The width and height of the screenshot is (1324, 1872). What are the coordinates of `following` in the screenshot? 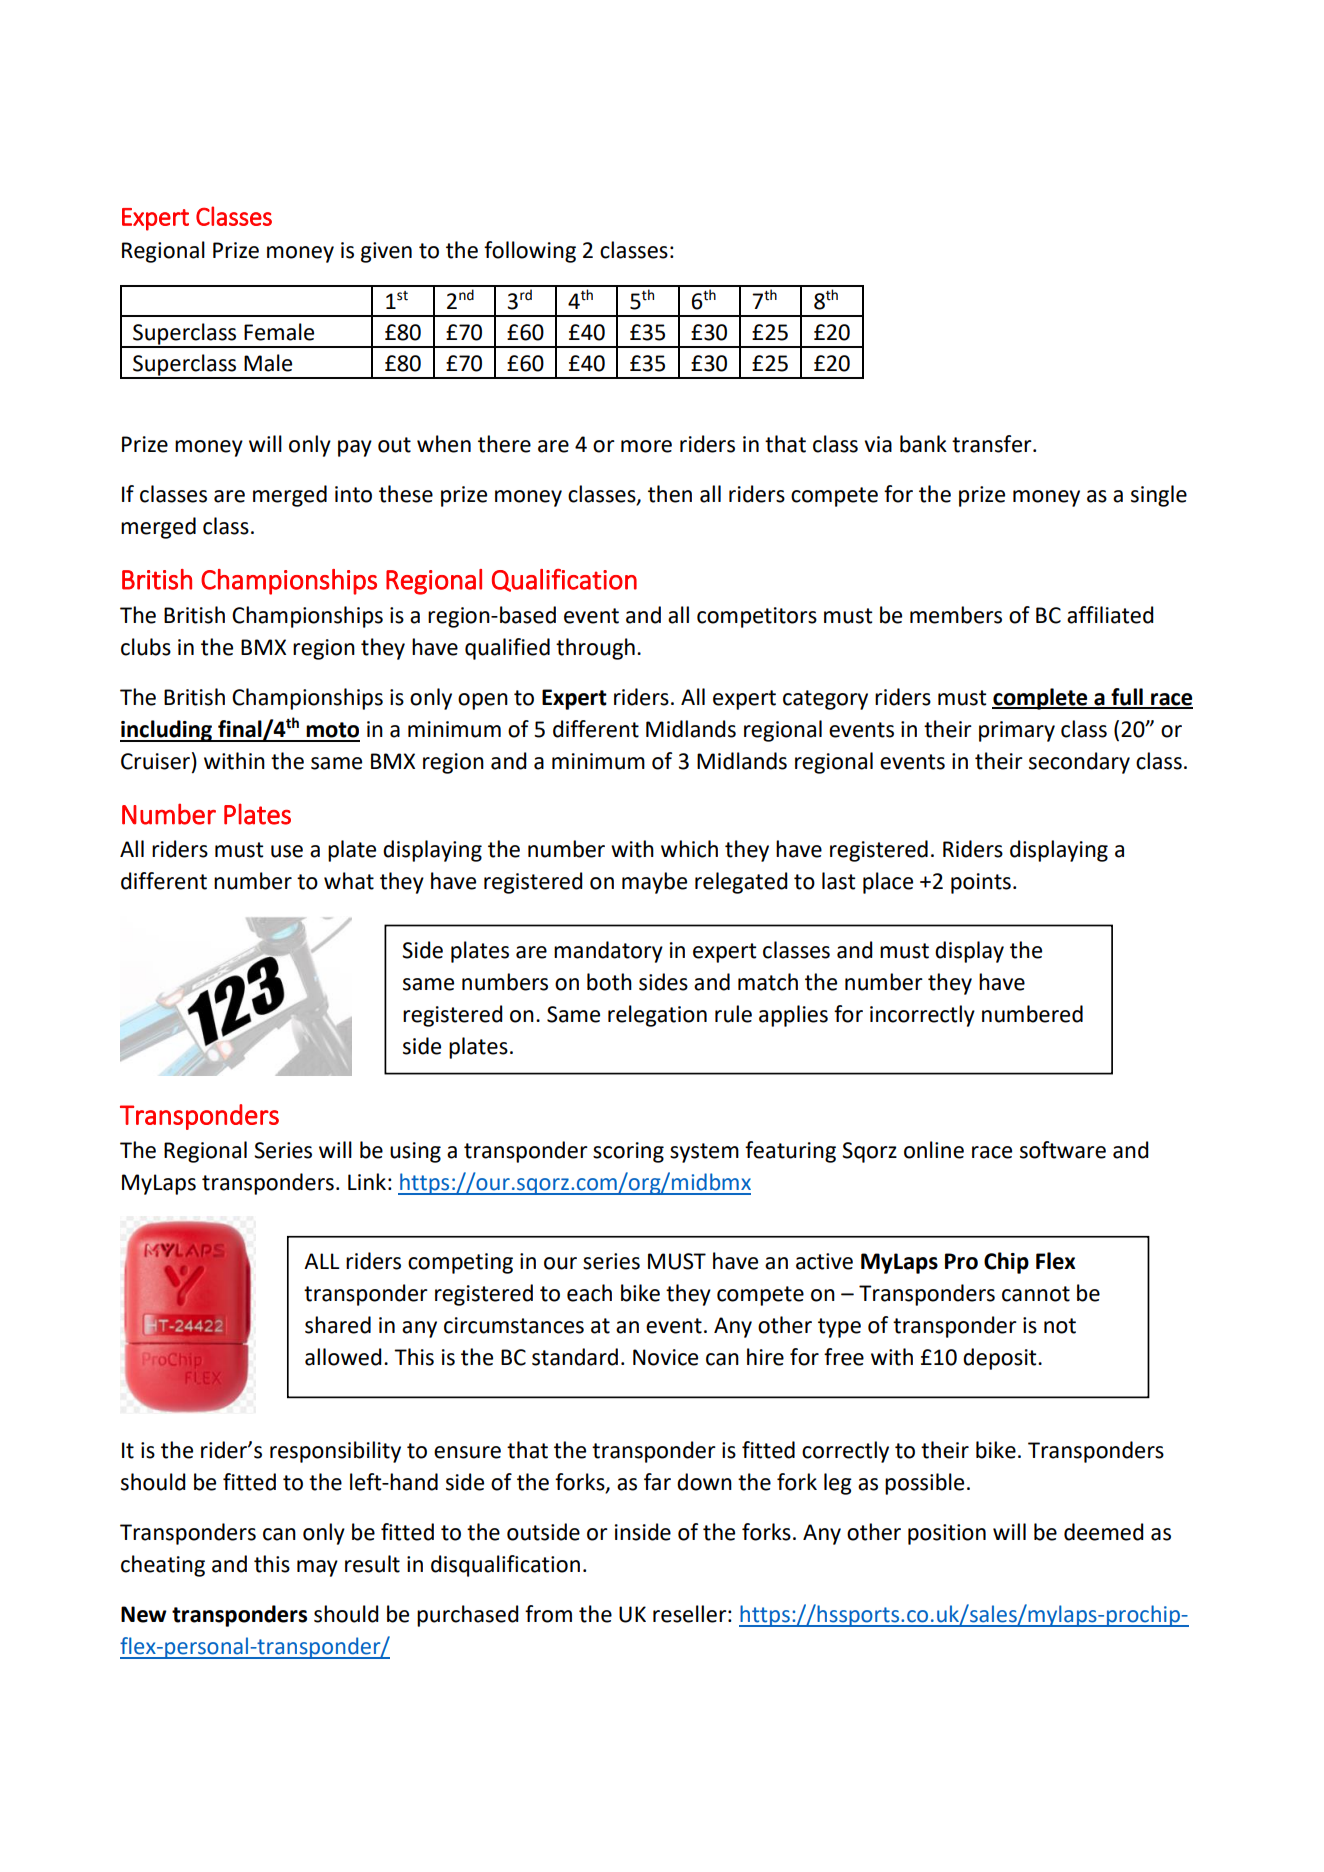 It's located at (530, 252).
